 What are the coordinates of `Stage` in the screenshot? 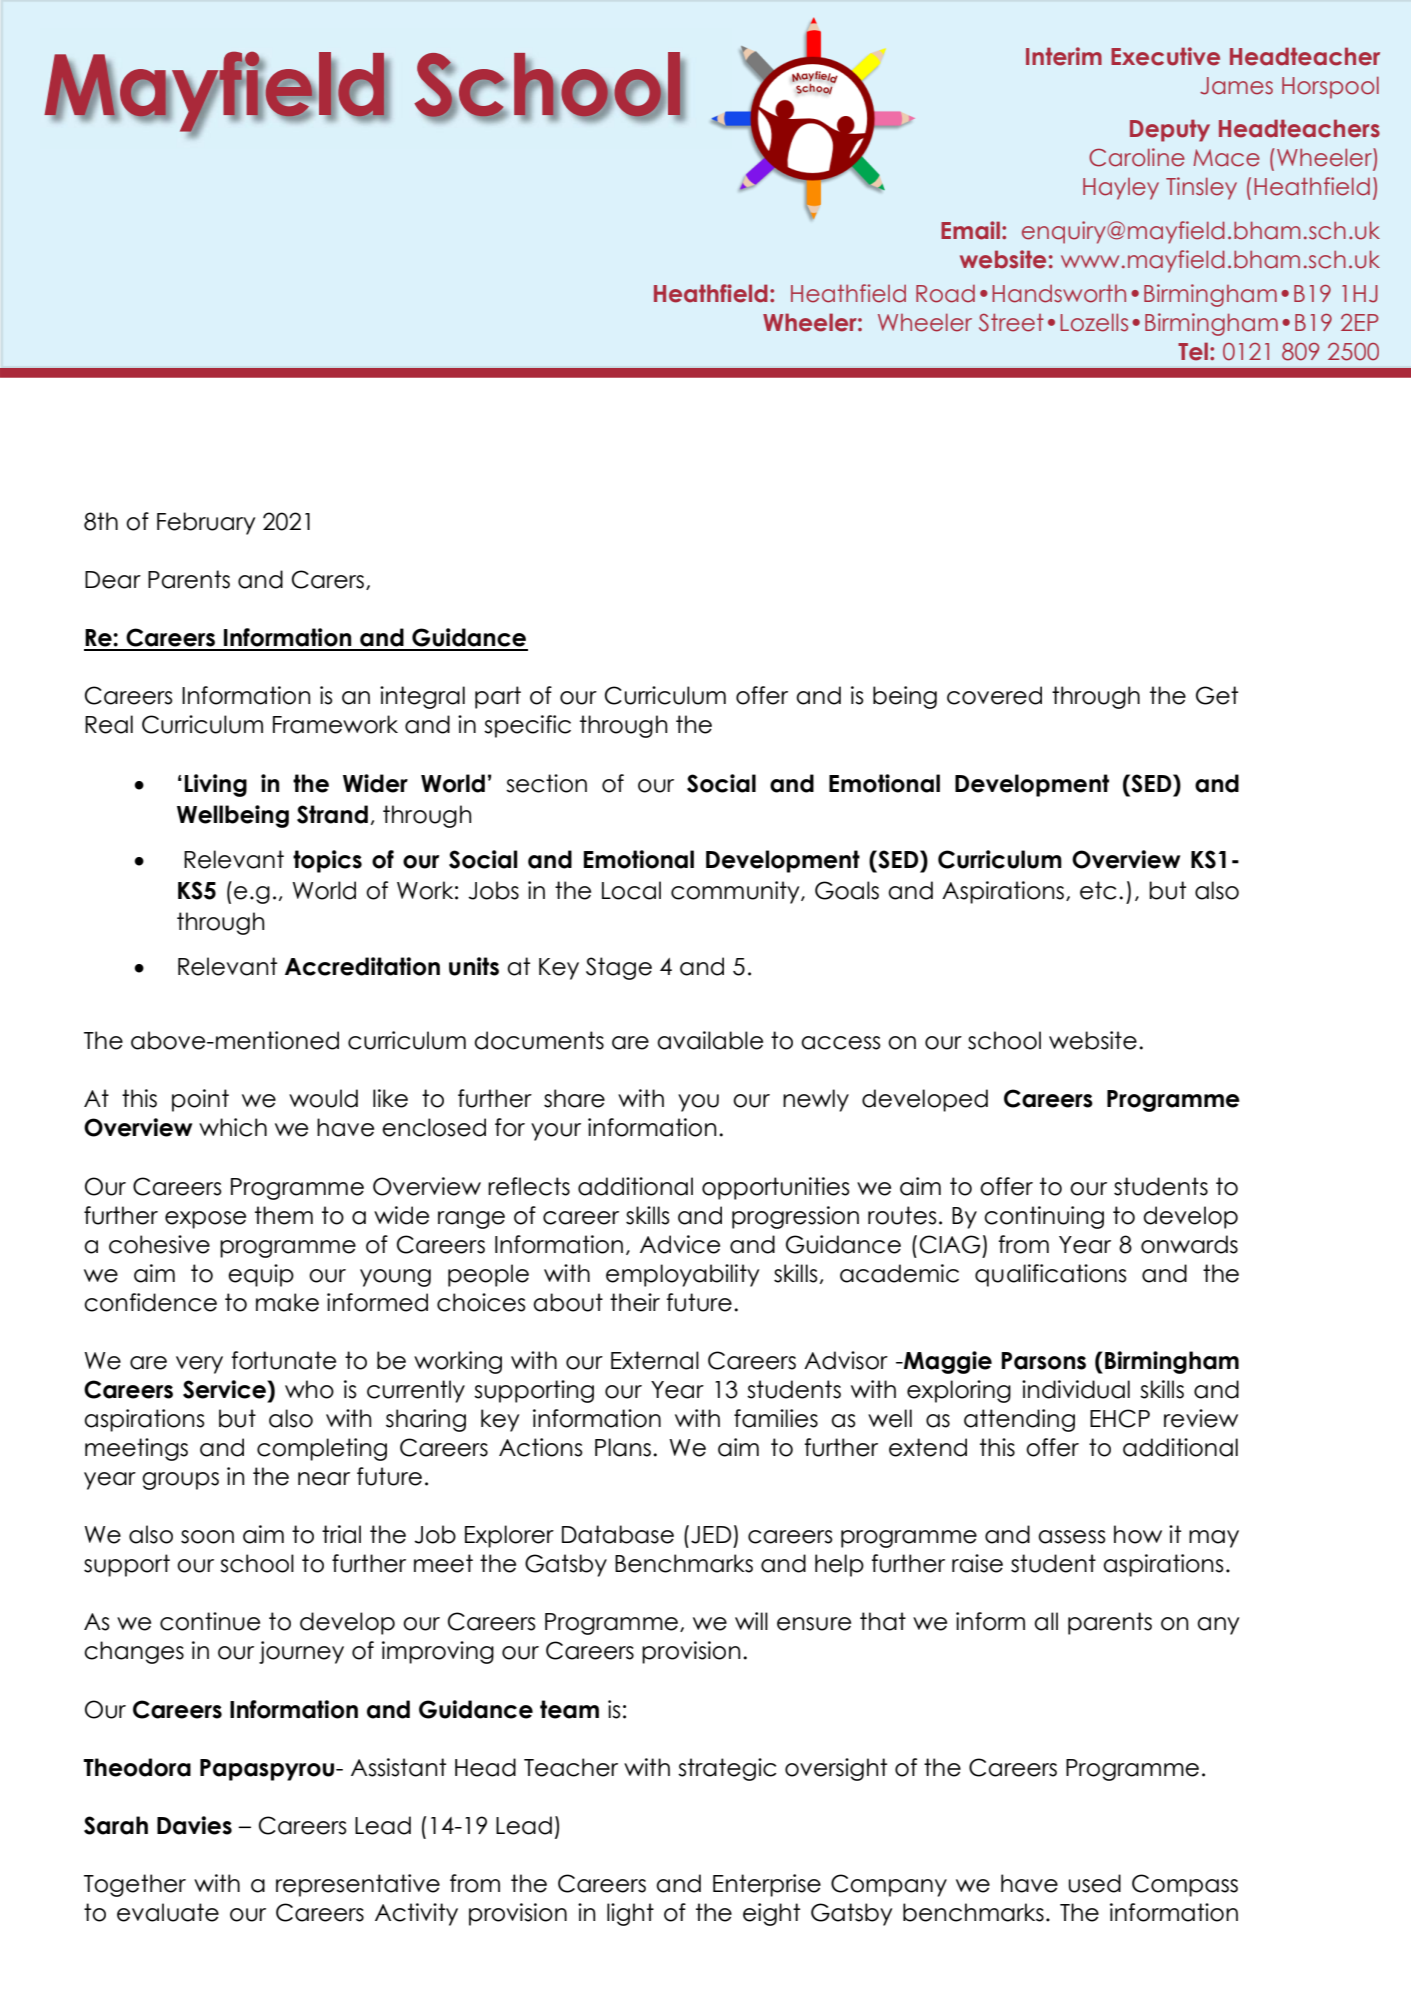 It's located at (619, 968).
